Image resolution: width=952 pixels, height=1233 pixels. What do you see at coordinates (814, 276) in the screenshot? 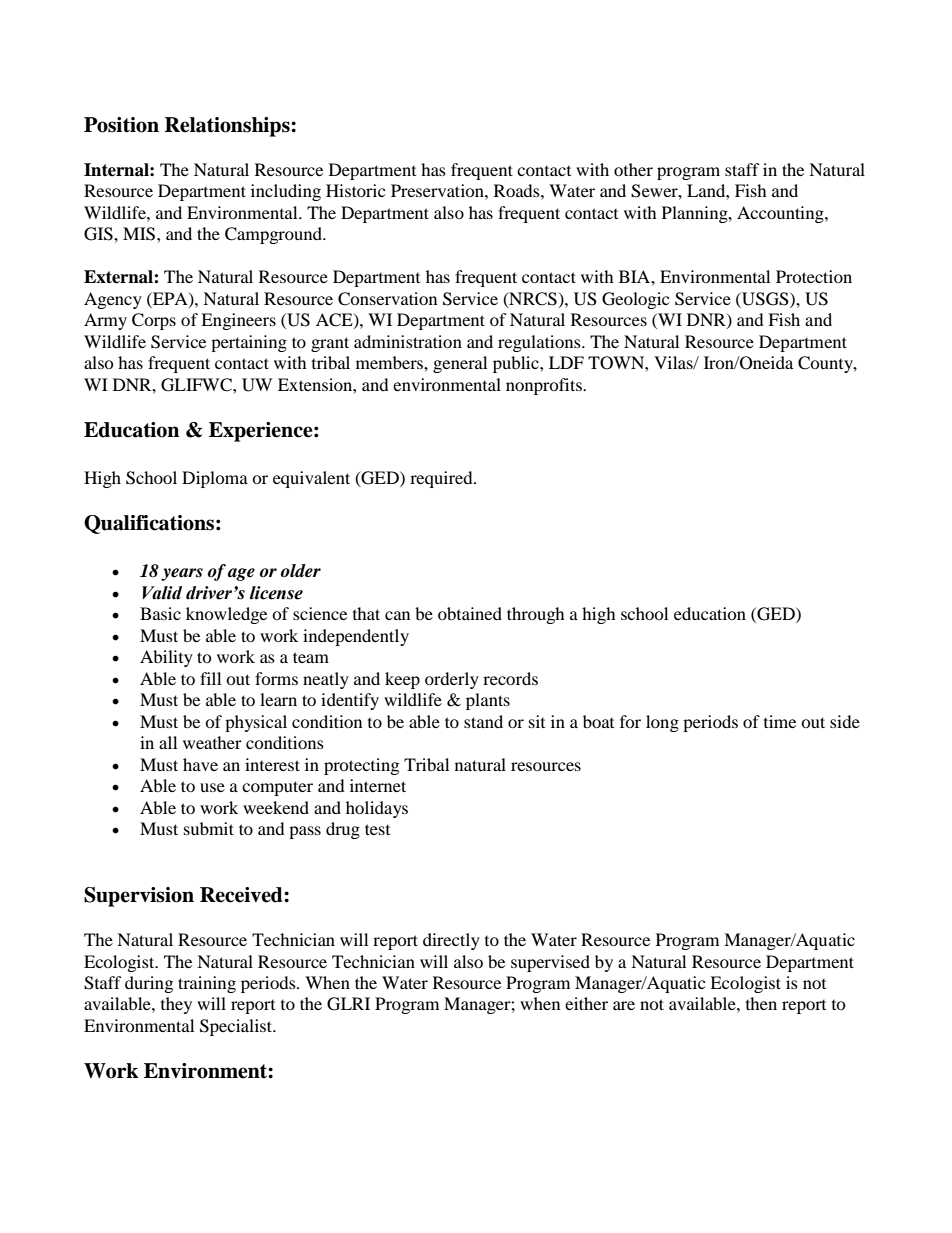
I see `Protection` at bounding box center [814, 276].
